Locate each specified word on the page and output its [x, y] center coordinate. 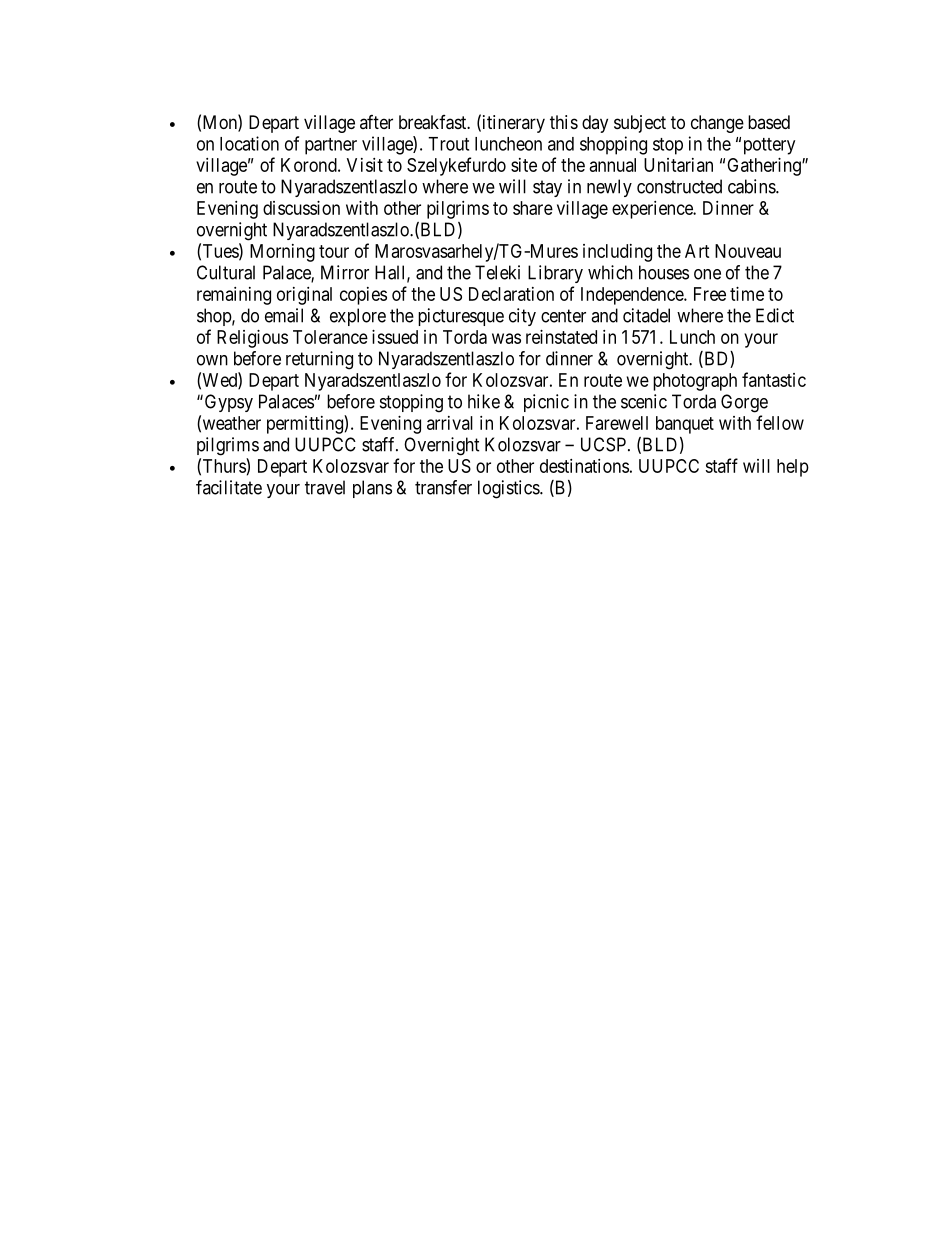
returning [319, 360]
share [533, 208]
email [284, 315]
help [793, 468]
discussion [301, 208]
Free [710, 294]
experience [653, 210]
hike [484, 401]
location [249, 143]
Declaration [511, 294]
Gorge [744, 403]
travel [325, 487]
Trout [448, 144]
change [717, 124]
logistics [509, 489]
